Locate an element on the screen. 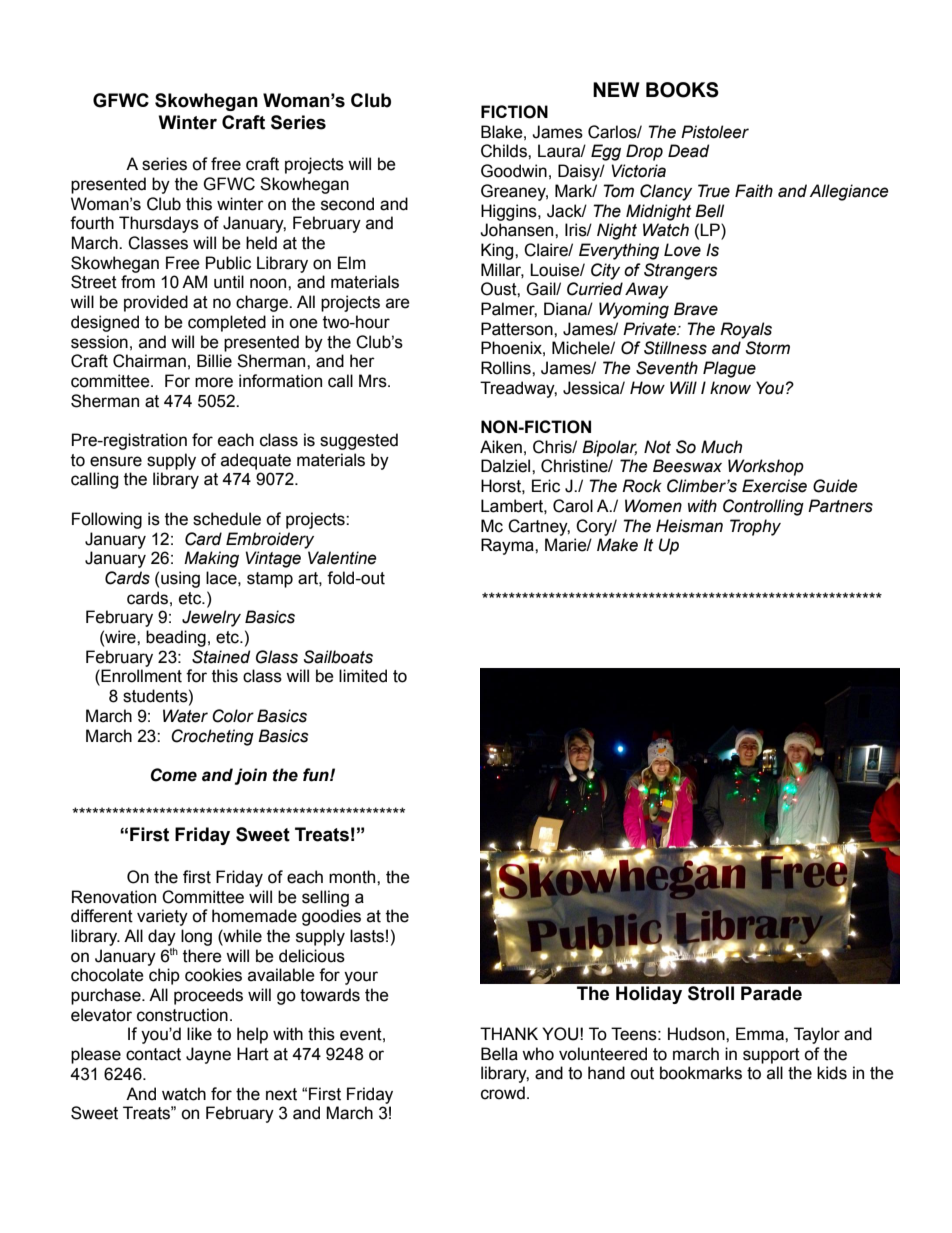  Dead is located at coordinates (688, 151).
